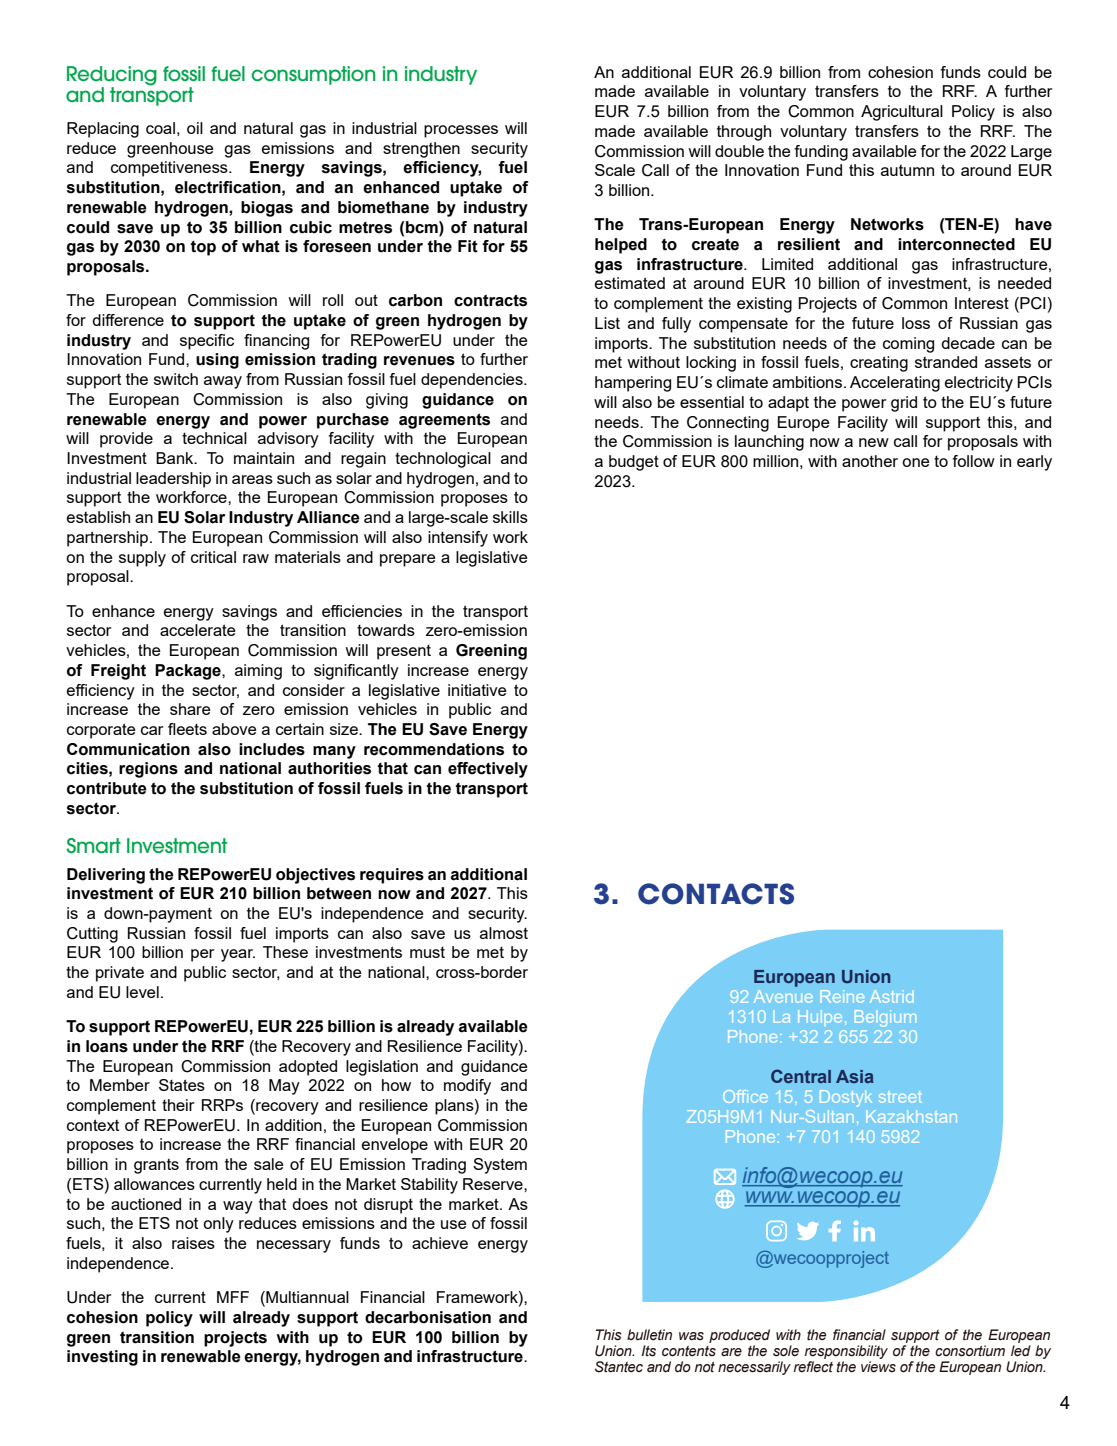 The image size is (1117, 1446). I want to click on processes, so click(461, 131).
